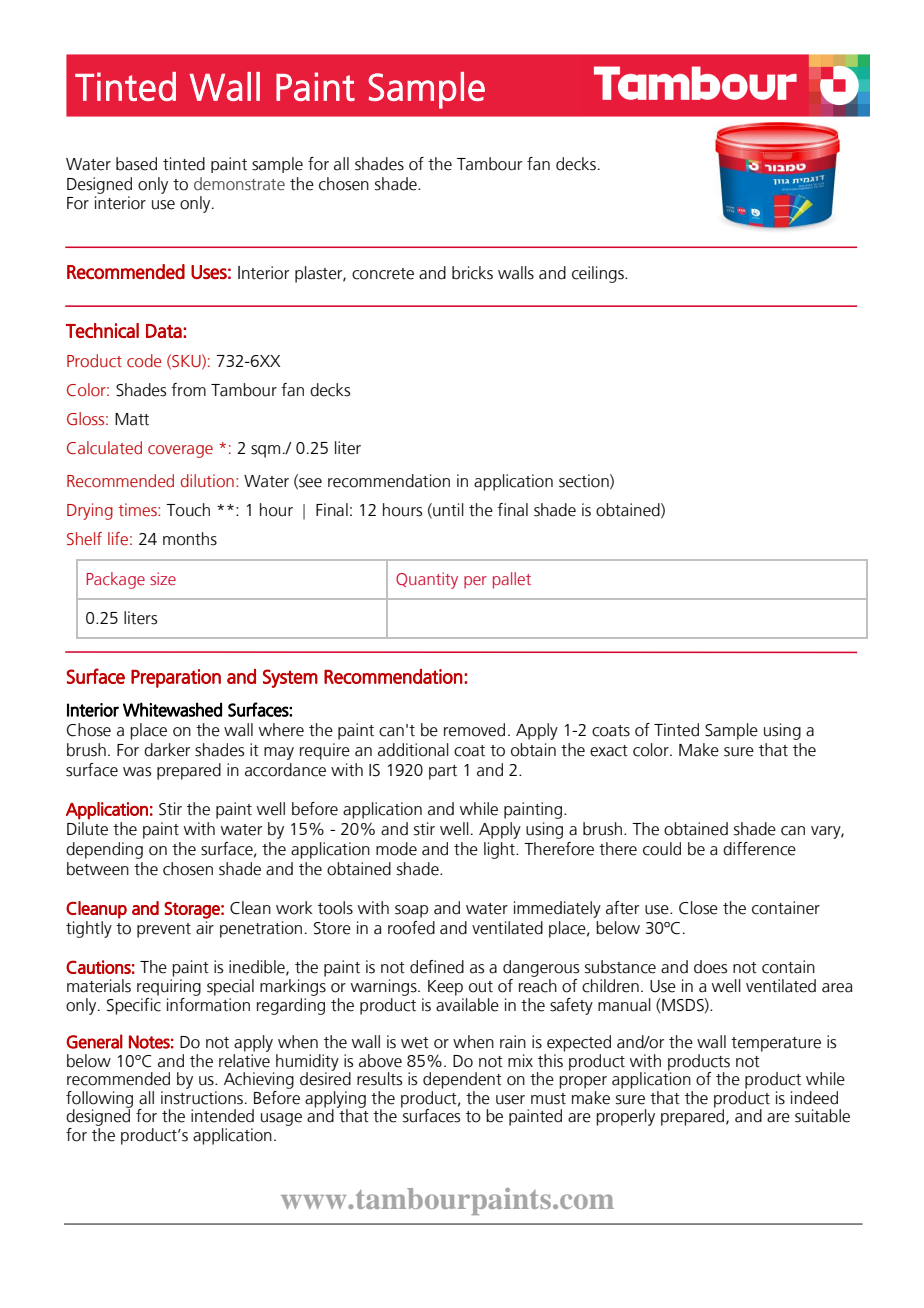 The width and height of the screenshot is (924, 1308). Describe the element at coordinates (136, 164) in the screenshot. I see `based` at that location.
